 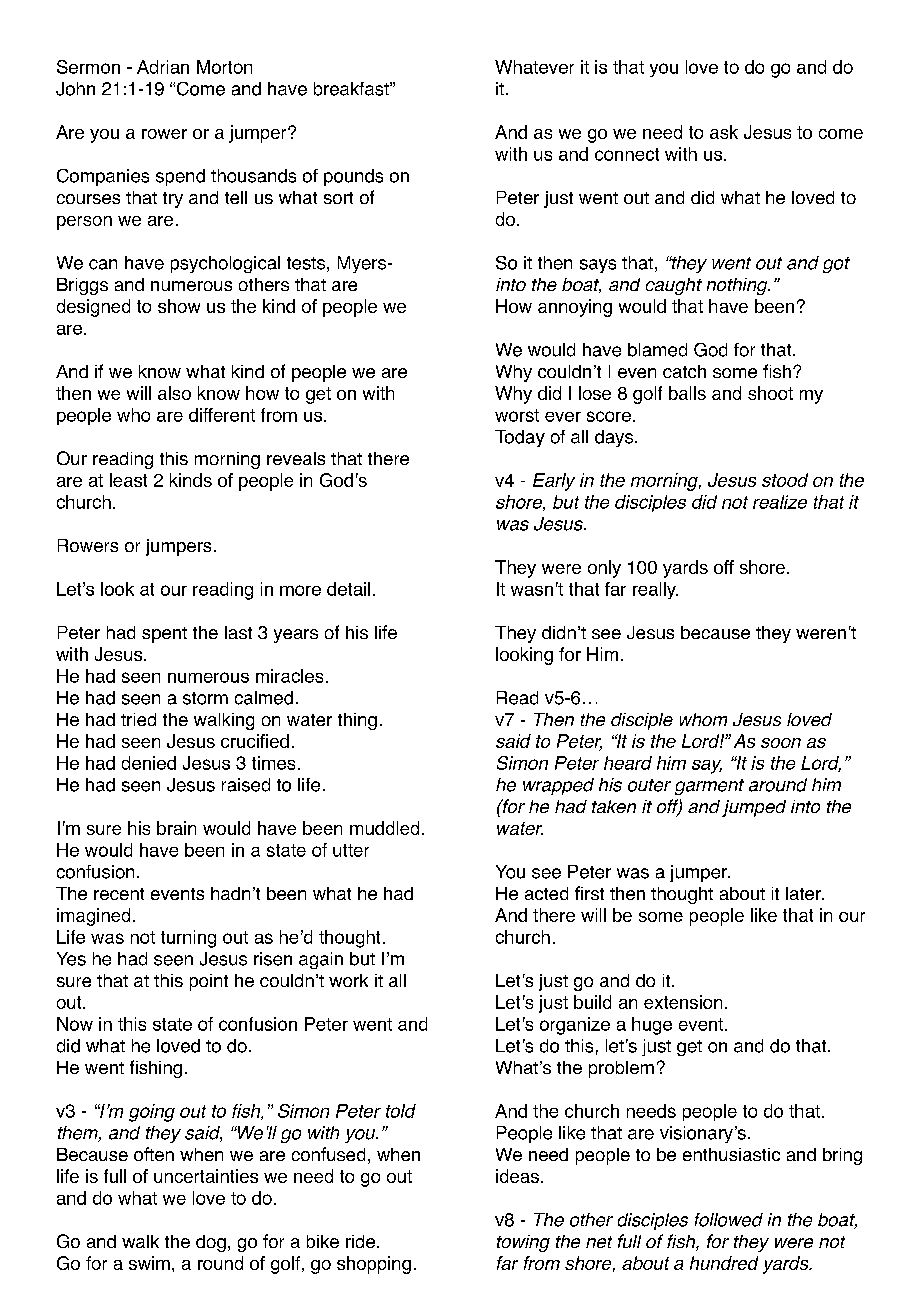 I want to click on ask, so click(x=724, y=132).
